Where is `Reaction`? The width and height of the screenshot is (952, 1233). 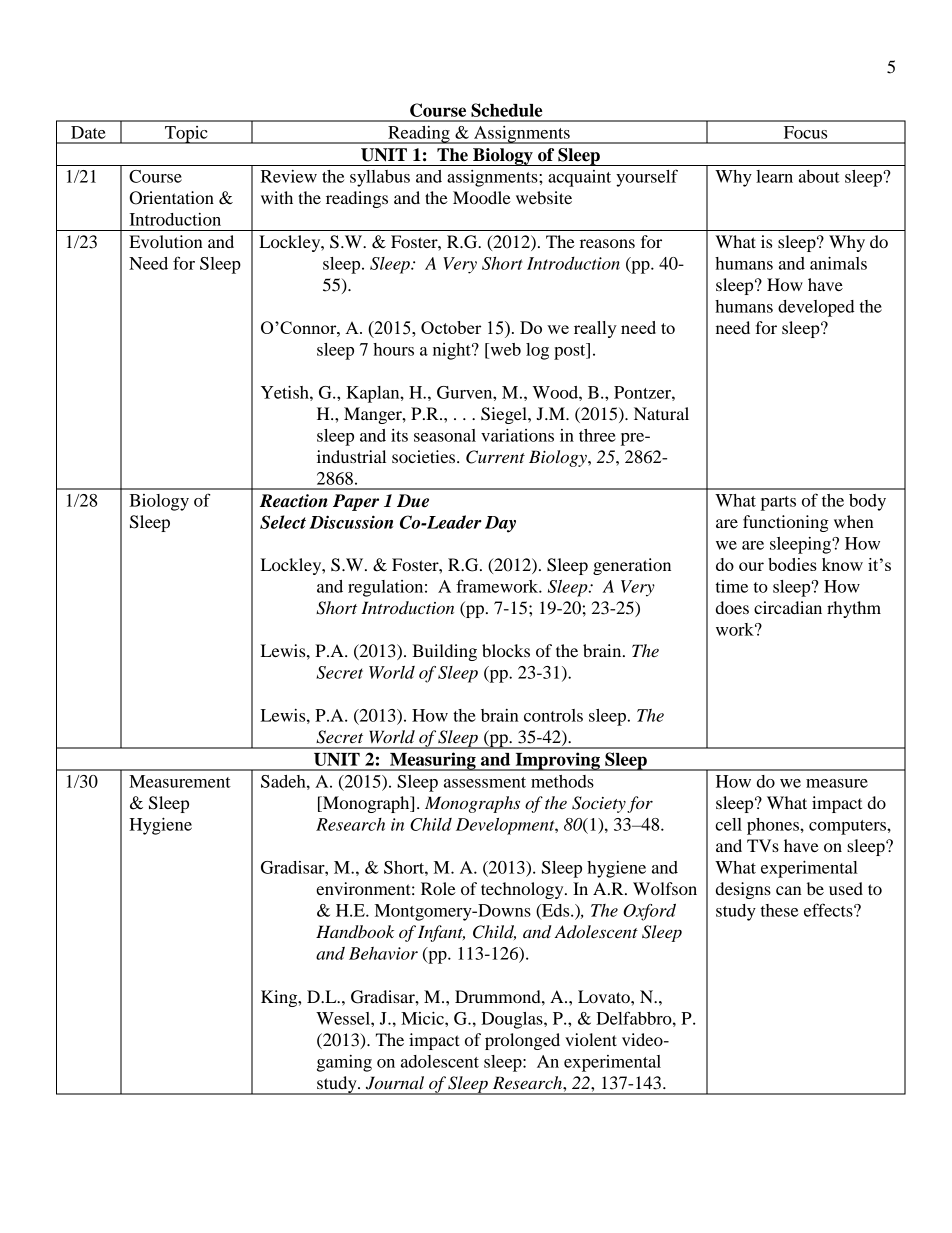 Reaction is located at coordinates (293, 501).
